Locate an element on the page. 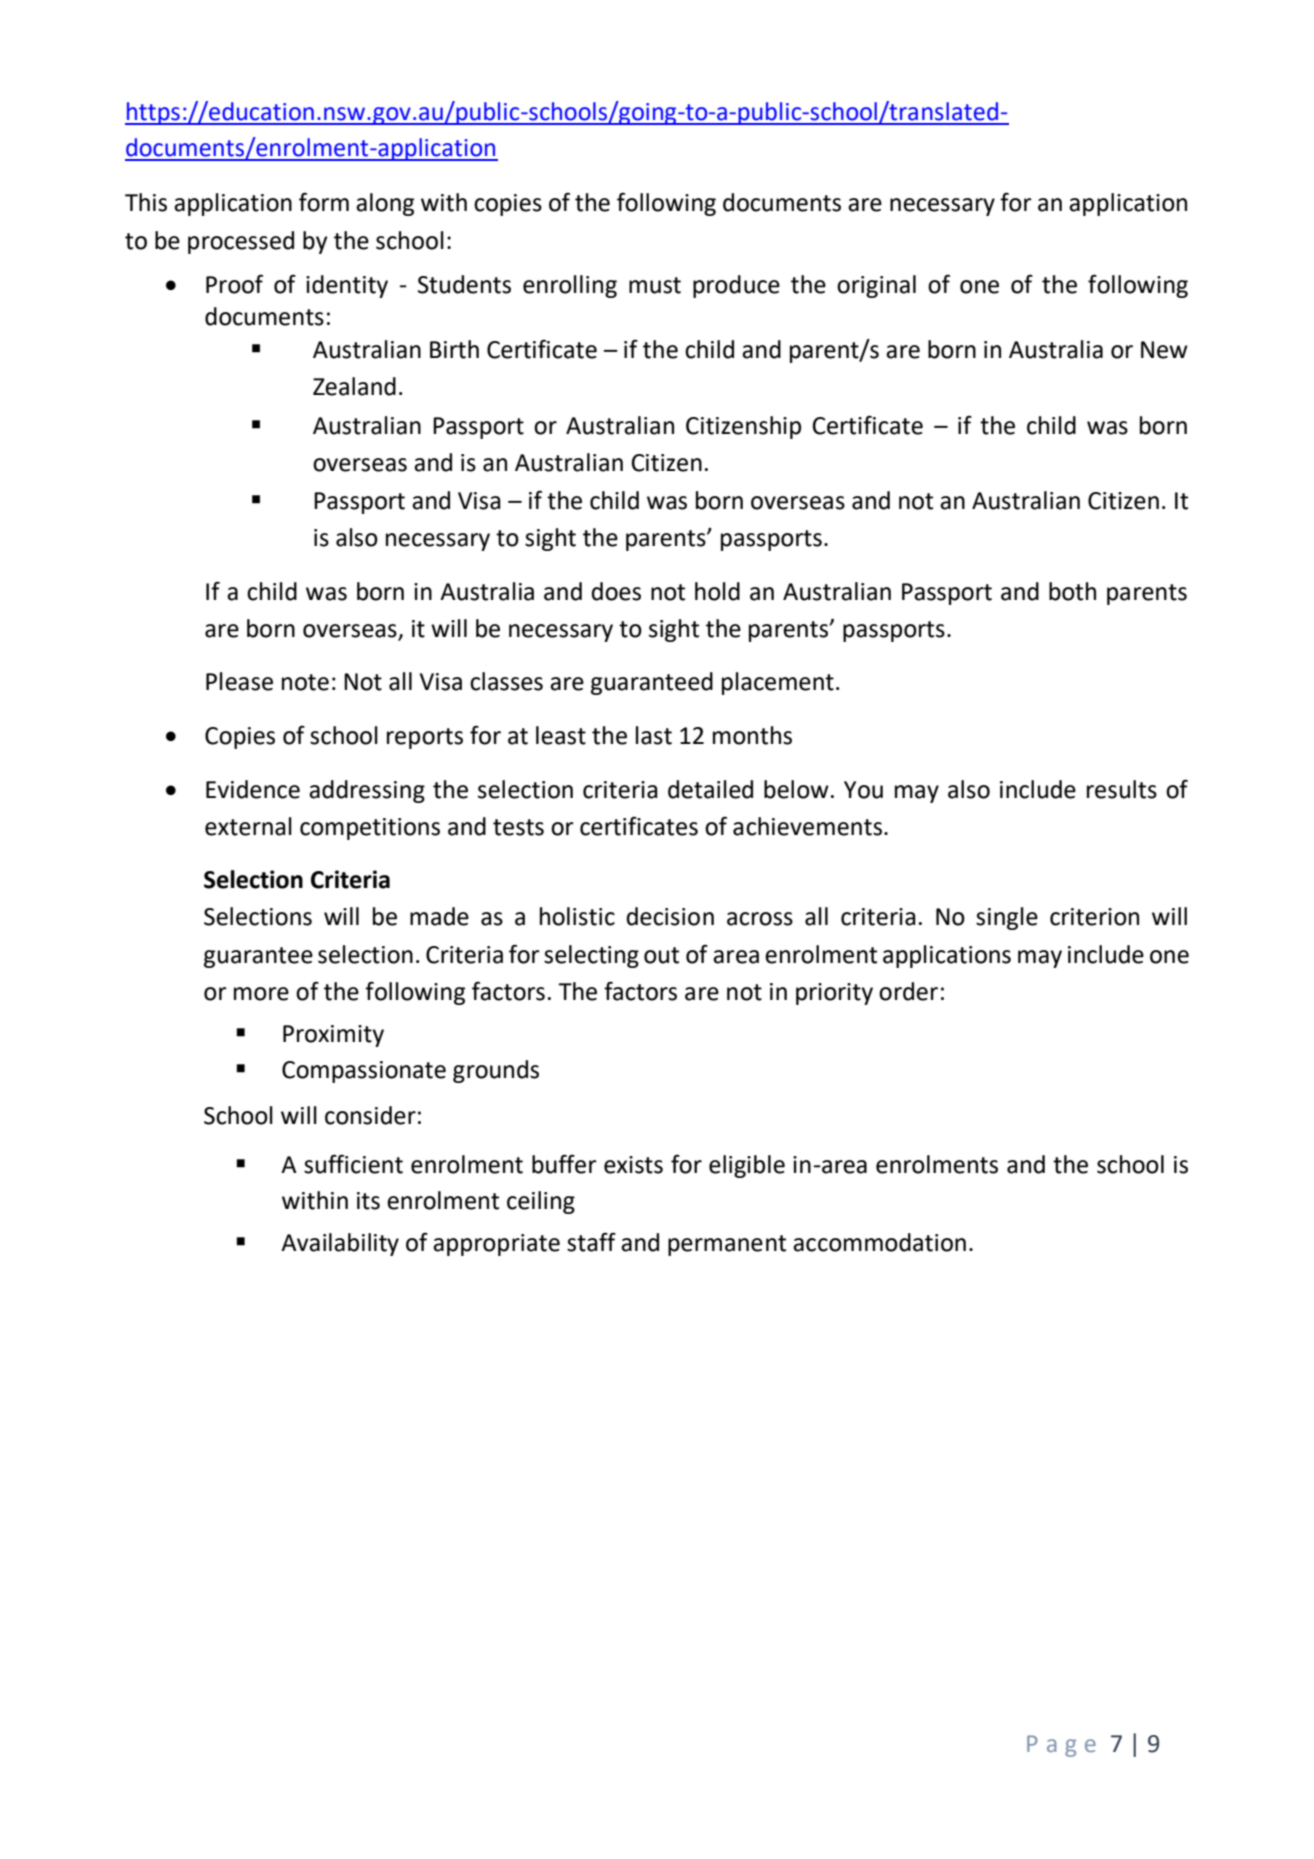 The height and width of the document is (1859, 1314). hold is located at coordinates (717, 591).
